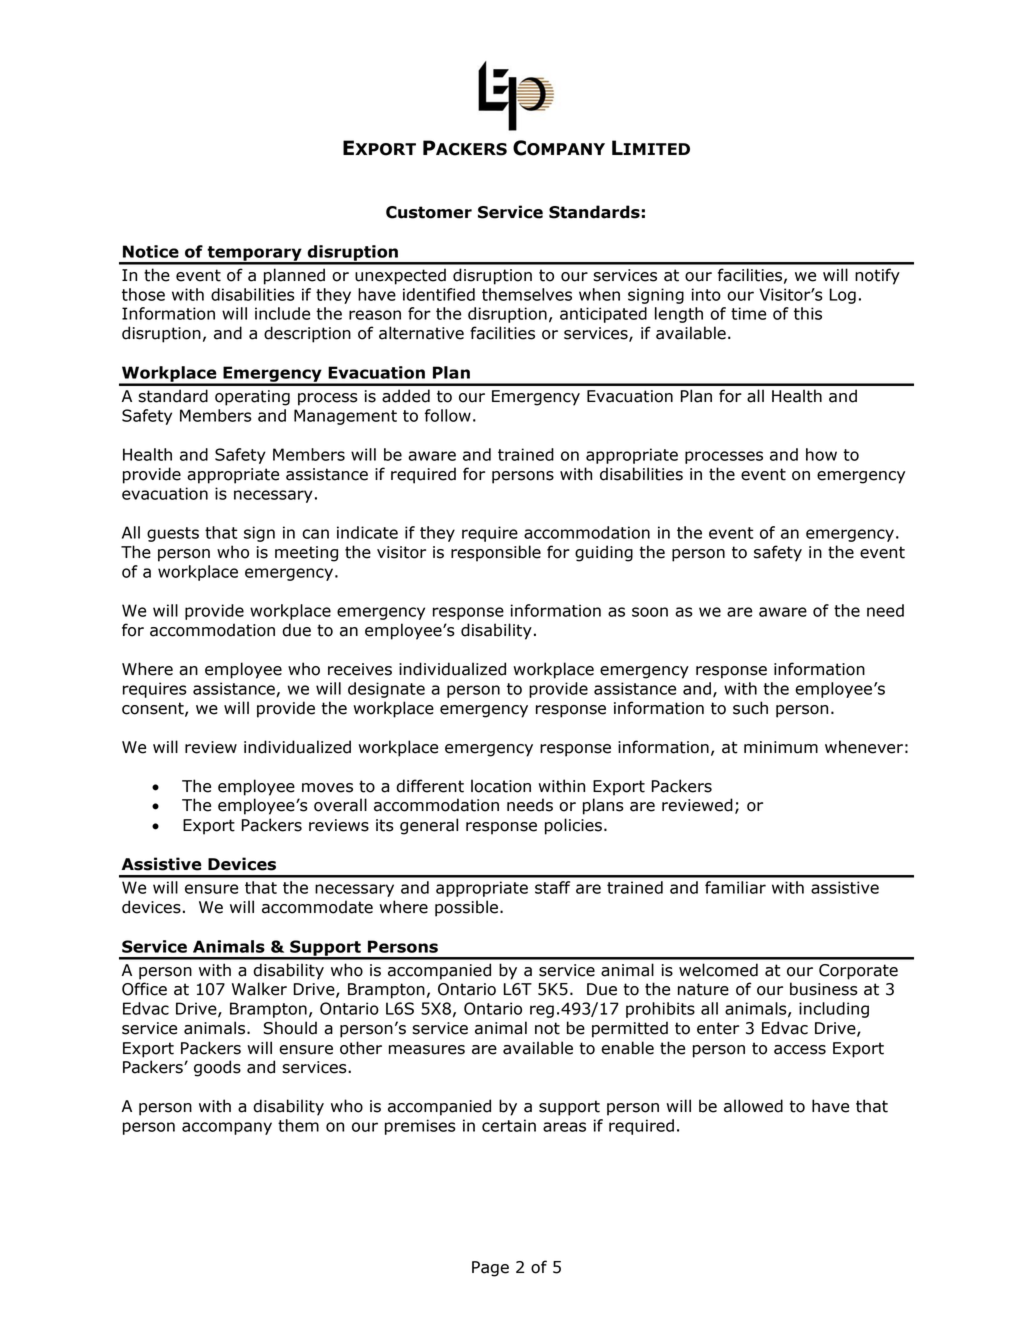  What do you see at coordinates (151, 251) in the document?
I see `Notice` at bounding box center [151, 251].
